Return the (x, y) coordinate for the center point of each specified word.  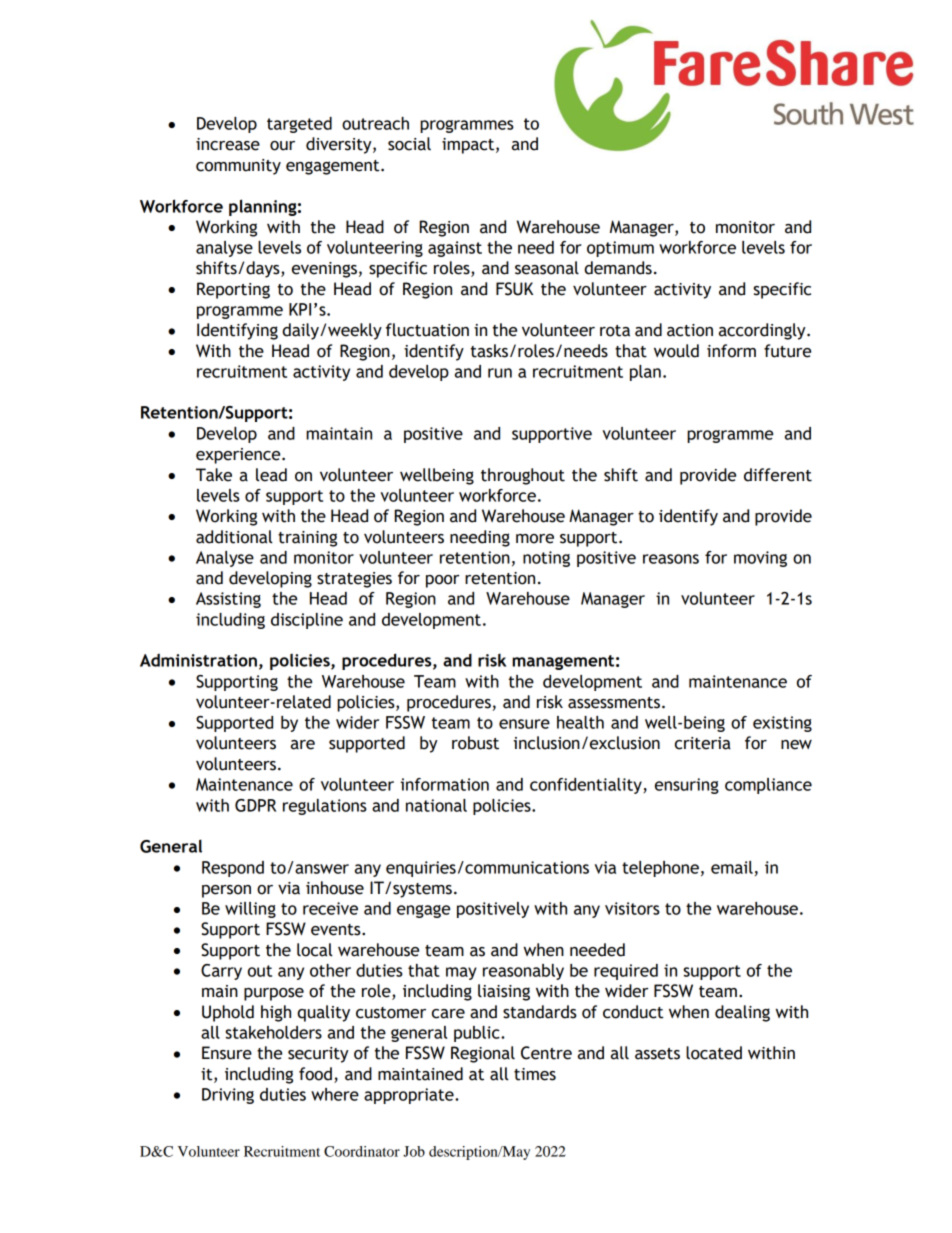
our (282, 146)
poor (442, 581)
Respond (233, 869)
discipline (307, 621)
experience (239, 456)
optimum (620, 249)
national (436, 805)
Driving (228, 1096)
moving (760, 559)
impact (469, 146)
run (500, 373)
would (676, 351)
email (732, 867)
